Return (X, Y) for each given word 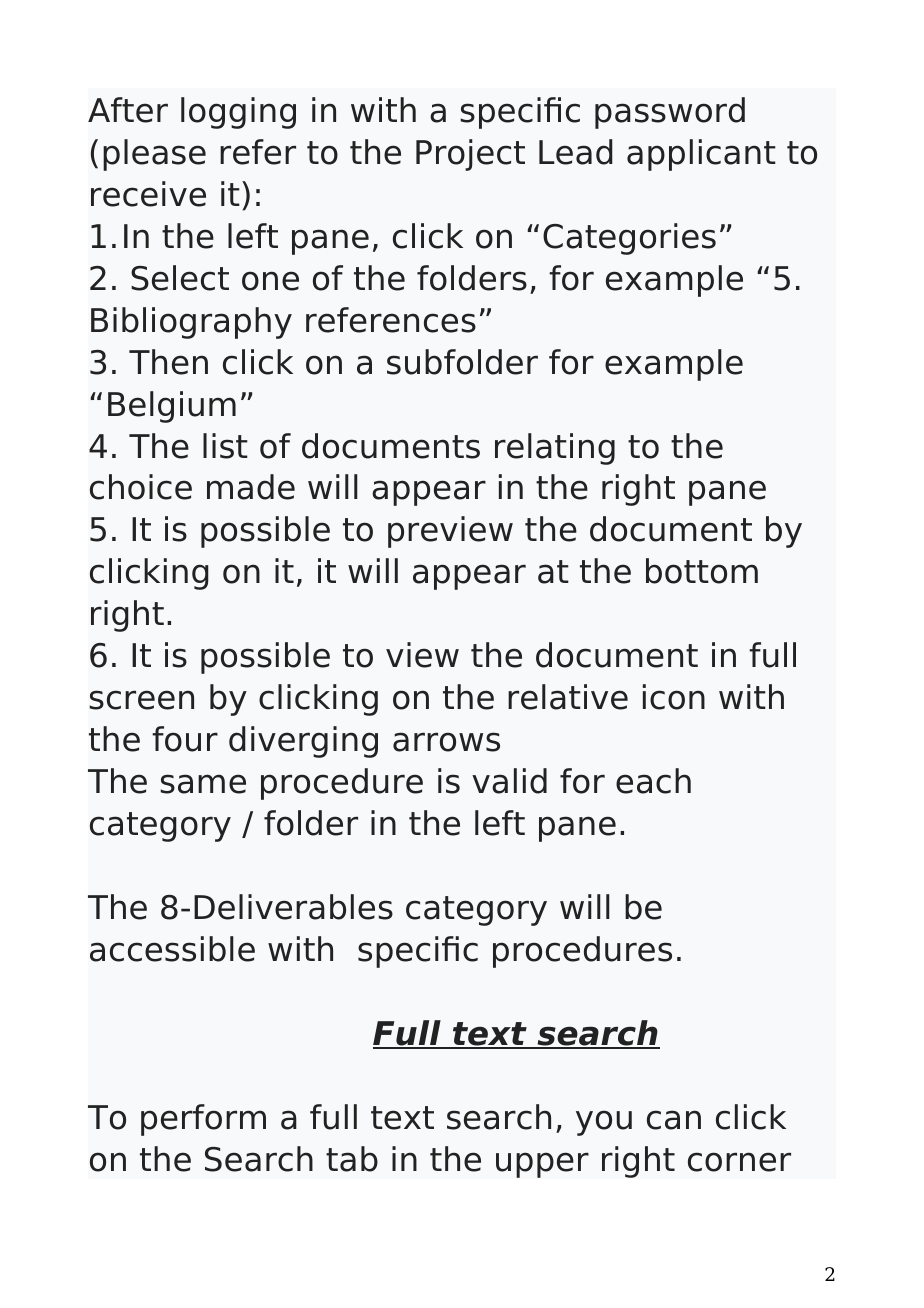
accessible (172, 949)
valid (509, 781)
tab (352, 1159)
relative (568, 697)
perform (203, 1120)
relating (555, 449)
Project (470, 155)
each (653, 781)
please (154, 155)
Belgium (172, 407)
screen (141, 700)
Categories (629, 239)
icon (674, 697)
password (670, 113)
